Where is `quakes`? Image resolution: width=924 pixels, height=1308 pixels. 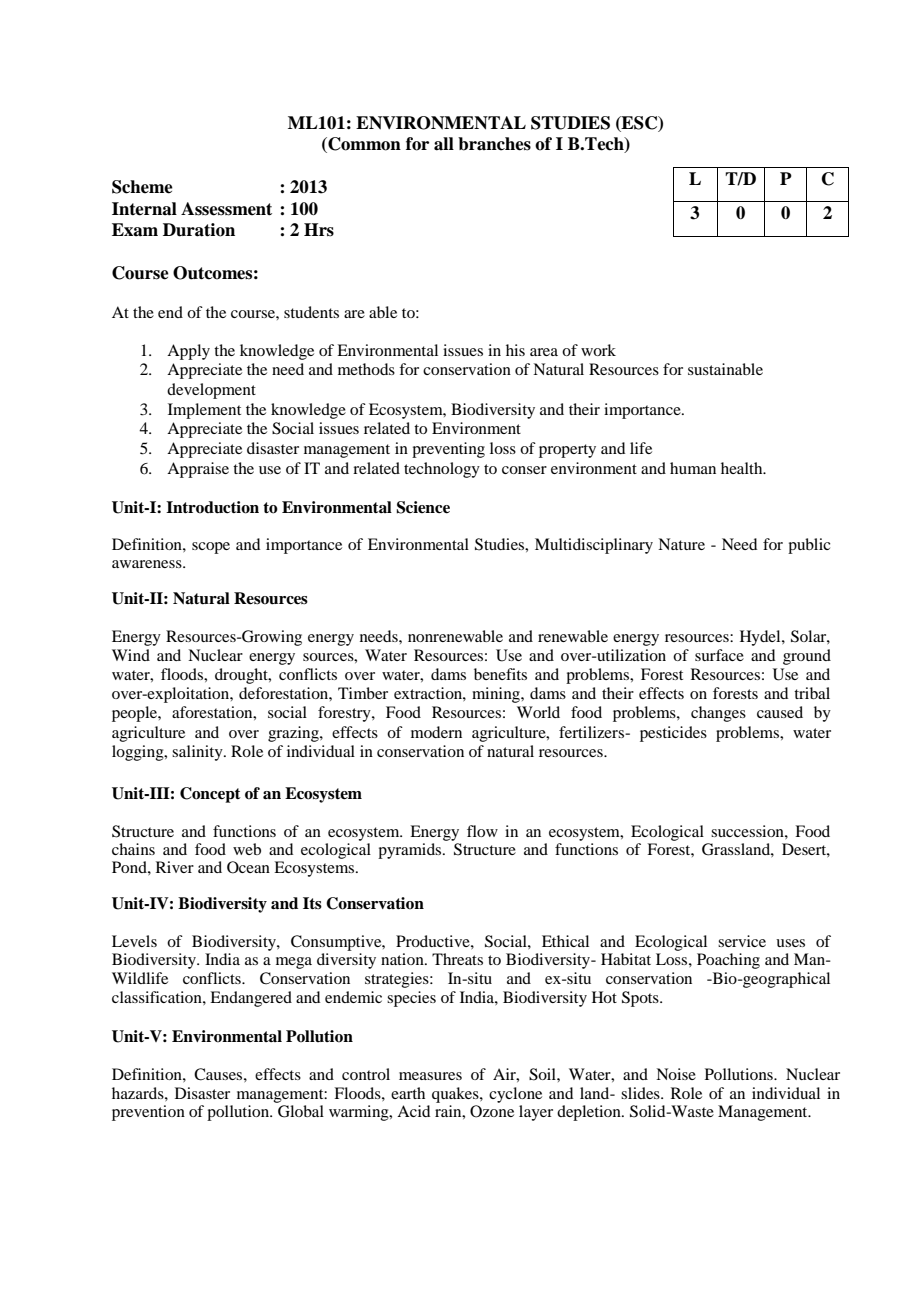
quakes is located at coordinates (456, 1095).
